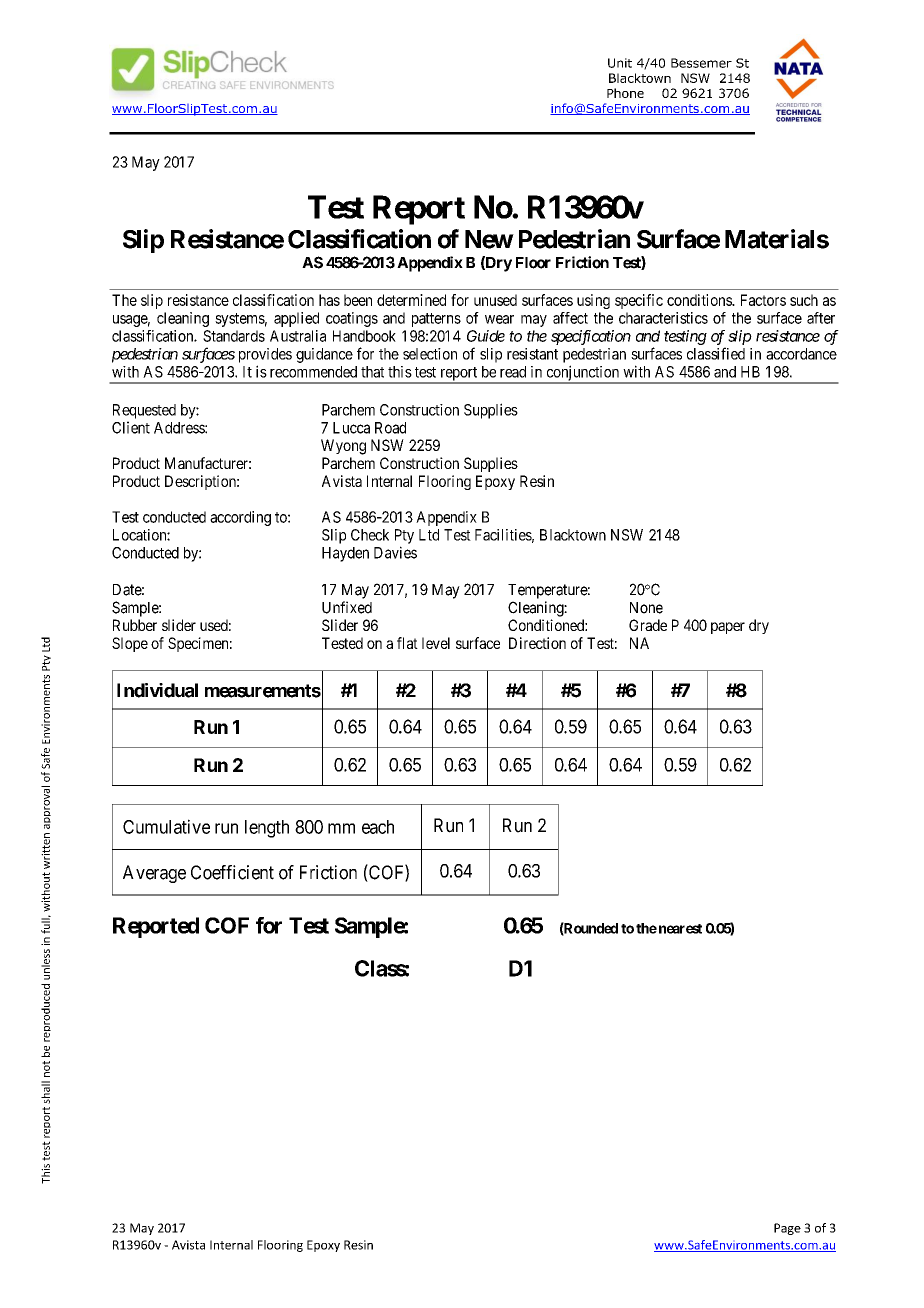  What do you see at coordinates (329, 300) in the page?
I see `has` at bounding box center [329, 300].
